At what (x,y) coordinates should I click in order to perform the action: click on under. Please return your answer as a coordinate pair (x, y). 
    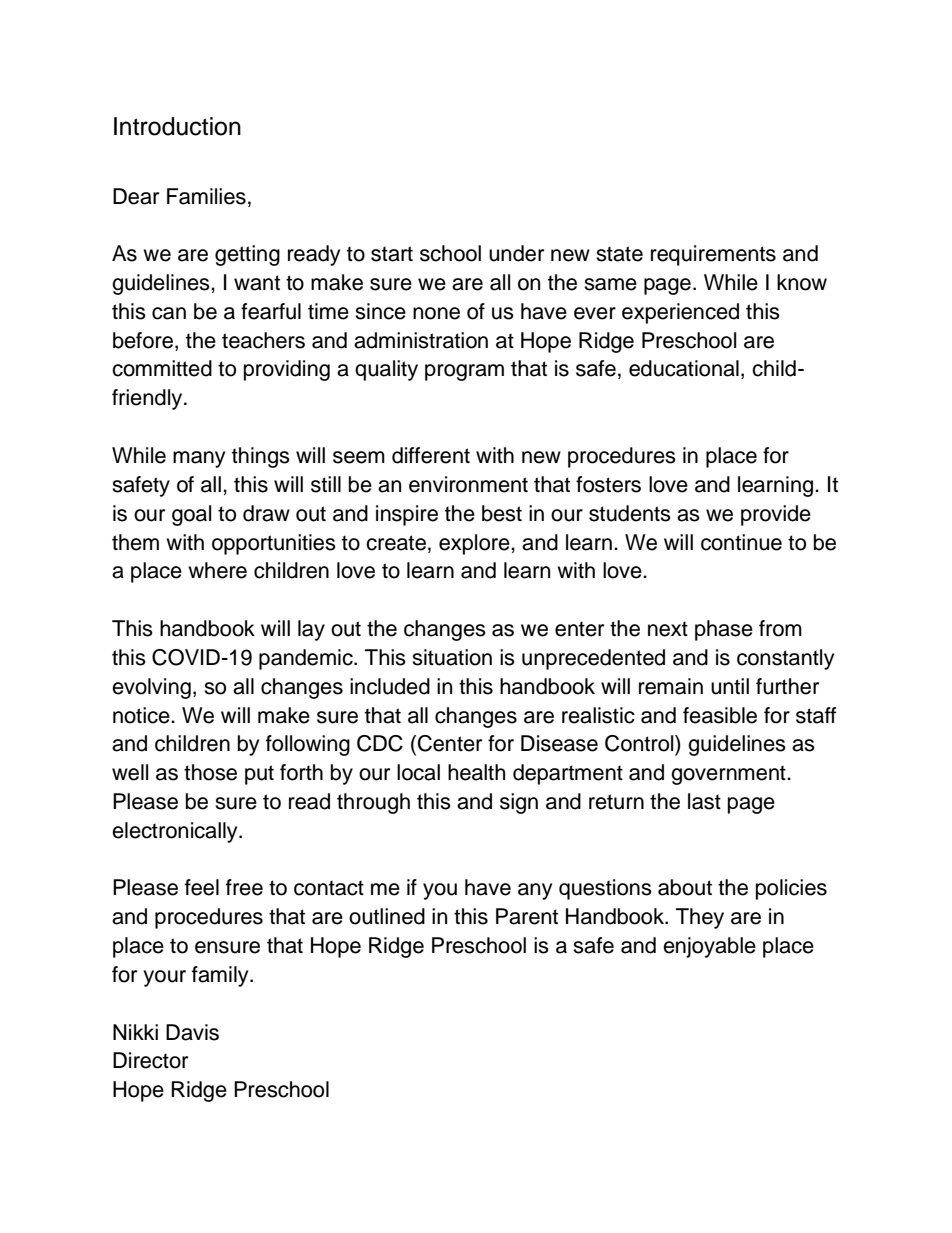
    Looking at the image, I should click on (516, 253).
